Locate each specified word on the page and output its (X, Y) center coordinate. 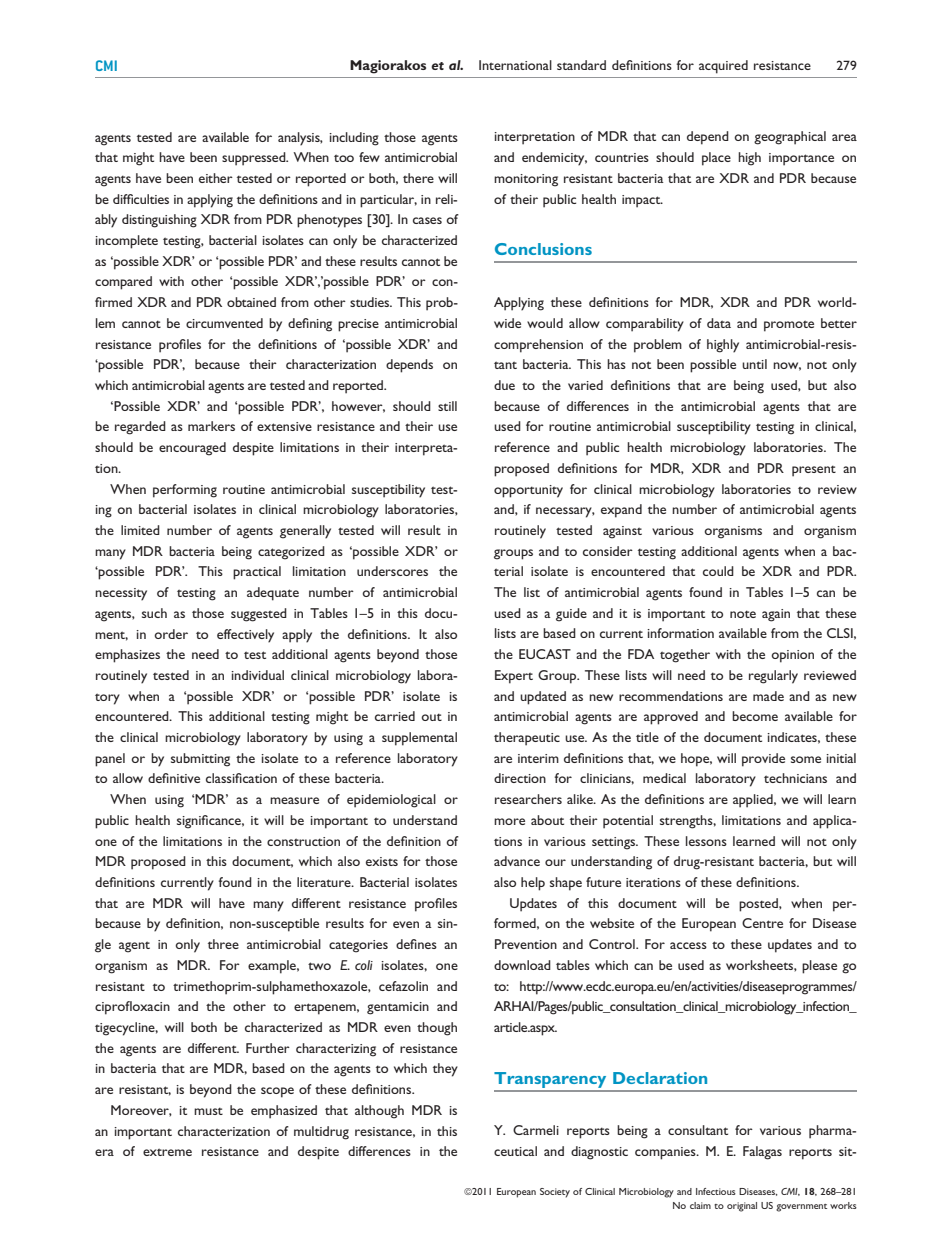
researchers (528, 799)
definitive (174, 778)
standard (581, 65)
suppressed (255, 159)
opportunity (528, 491)
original (742, 1207)
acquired (723, 67)
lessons (706, 841)
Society (555, 1193)
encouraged (192, 449)
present (814, 471)
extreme (167, 1152)
